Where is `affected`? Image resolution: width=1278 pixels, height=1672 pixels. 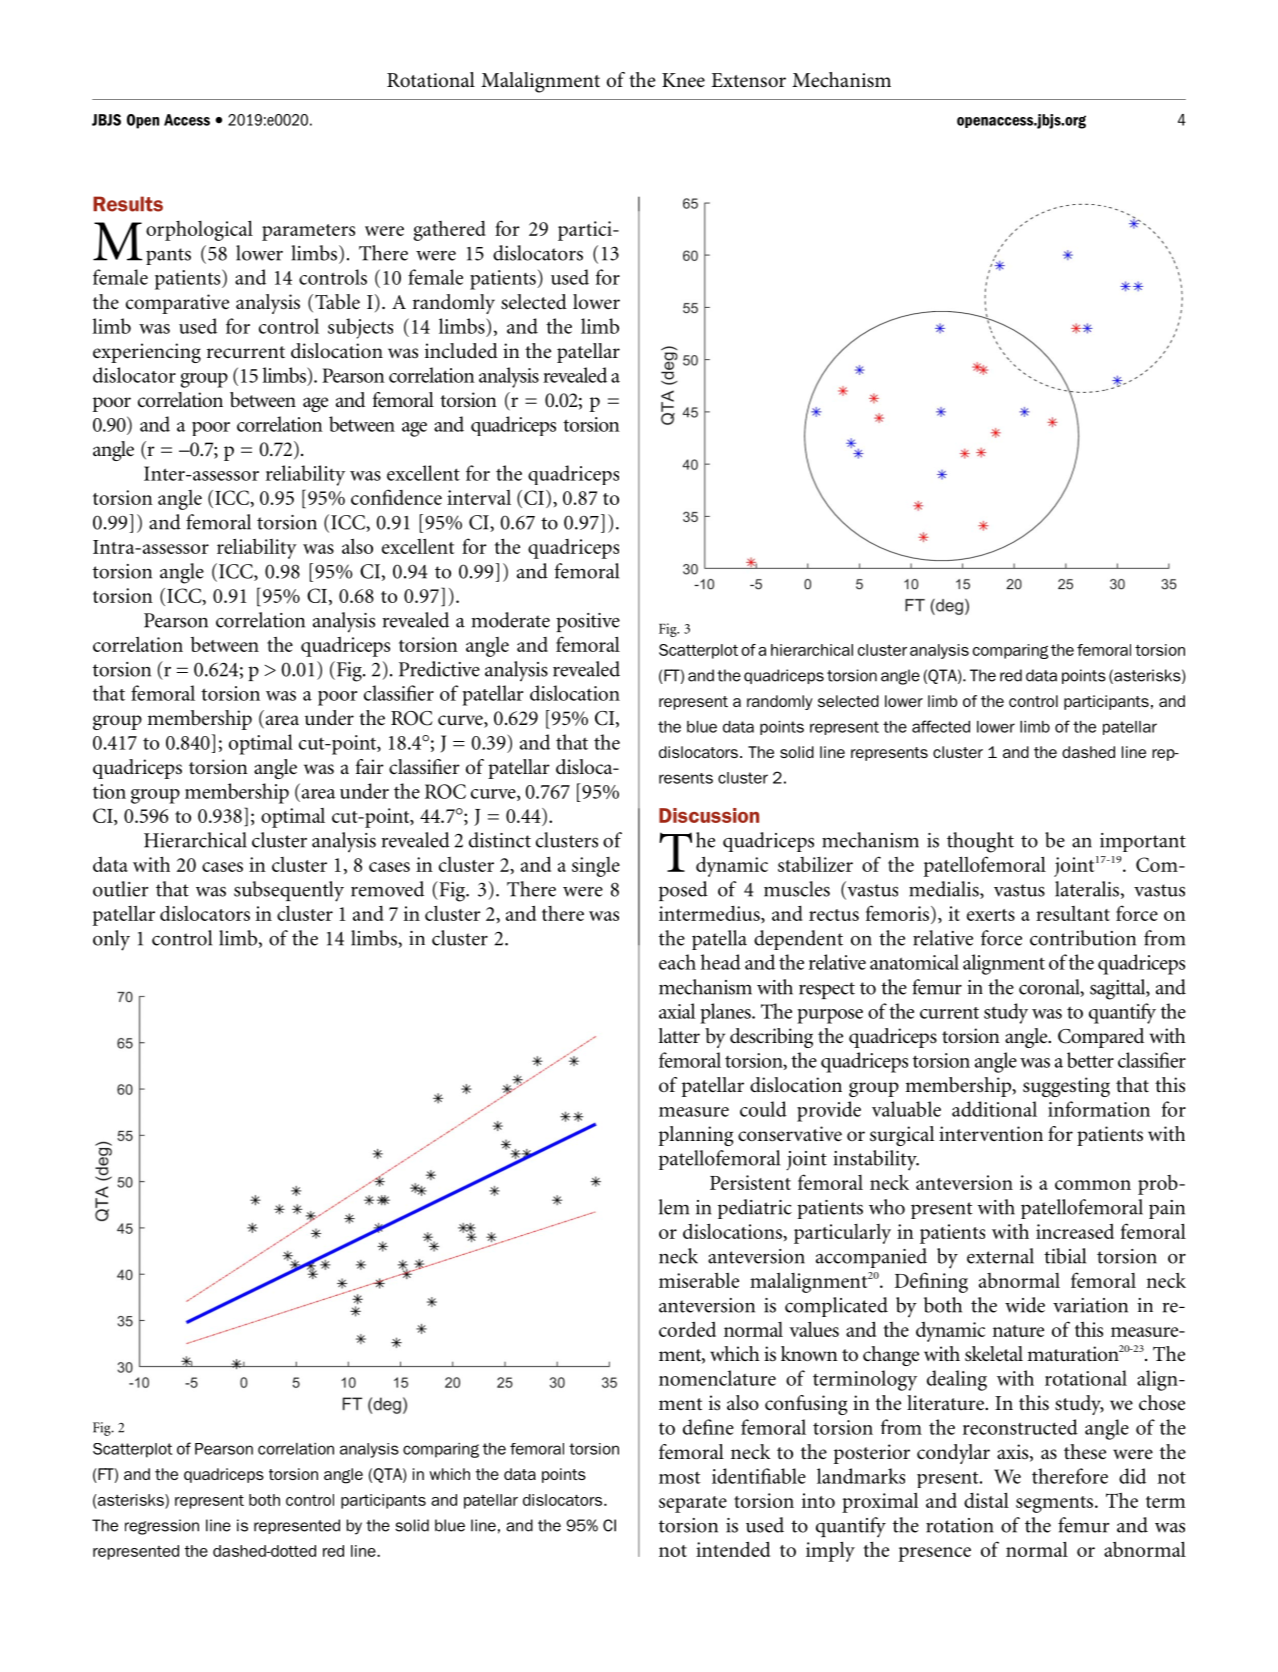
affected is located at coordinates (941, 726).
